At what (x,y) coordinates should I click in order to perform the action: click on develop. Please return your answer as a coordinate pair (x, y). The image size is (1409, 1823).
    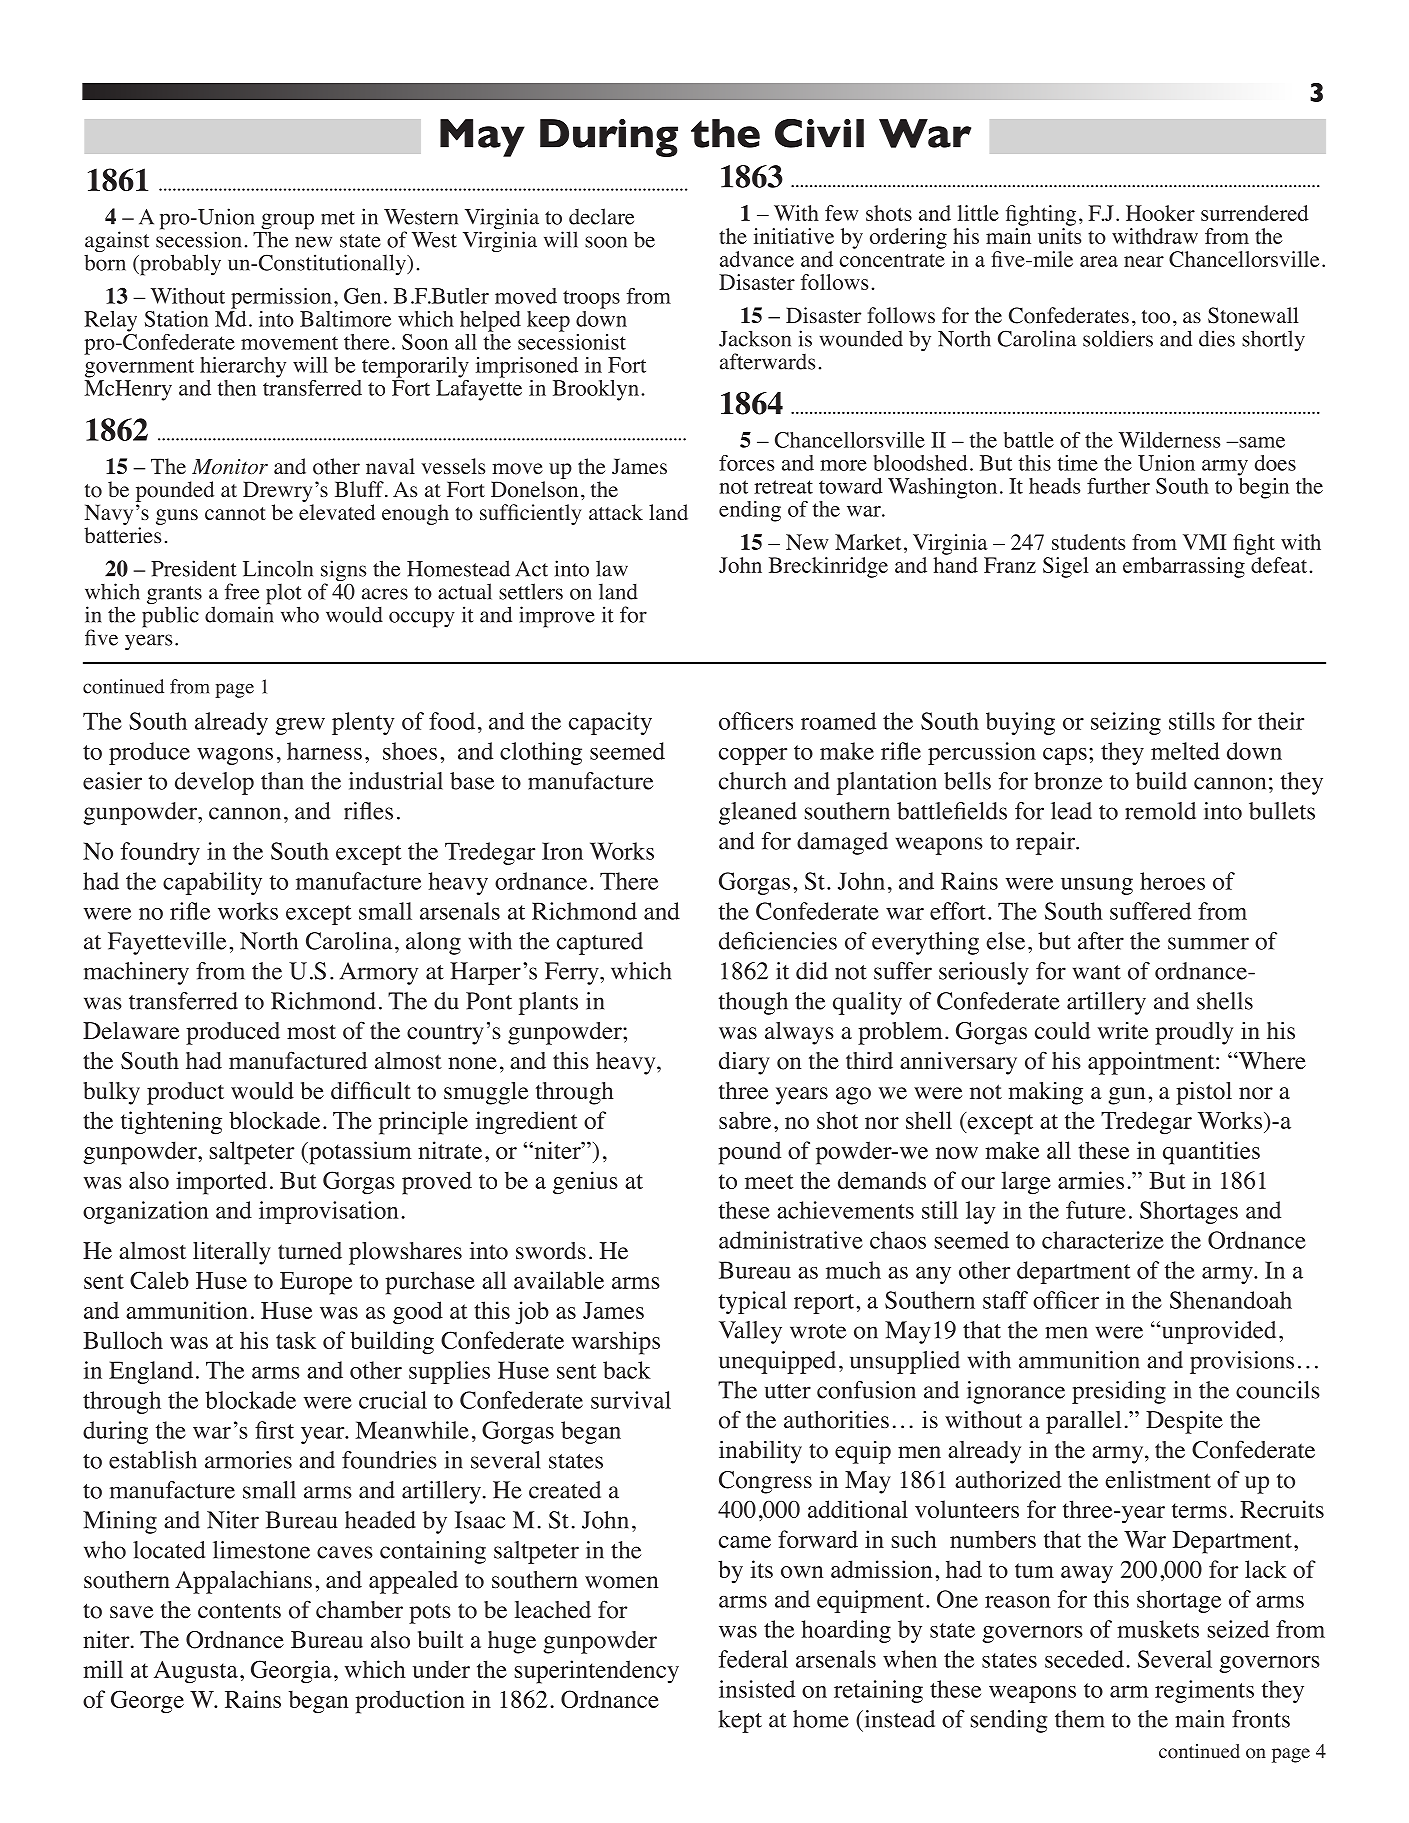
    Looking at the image, I should click on (214, 783).
